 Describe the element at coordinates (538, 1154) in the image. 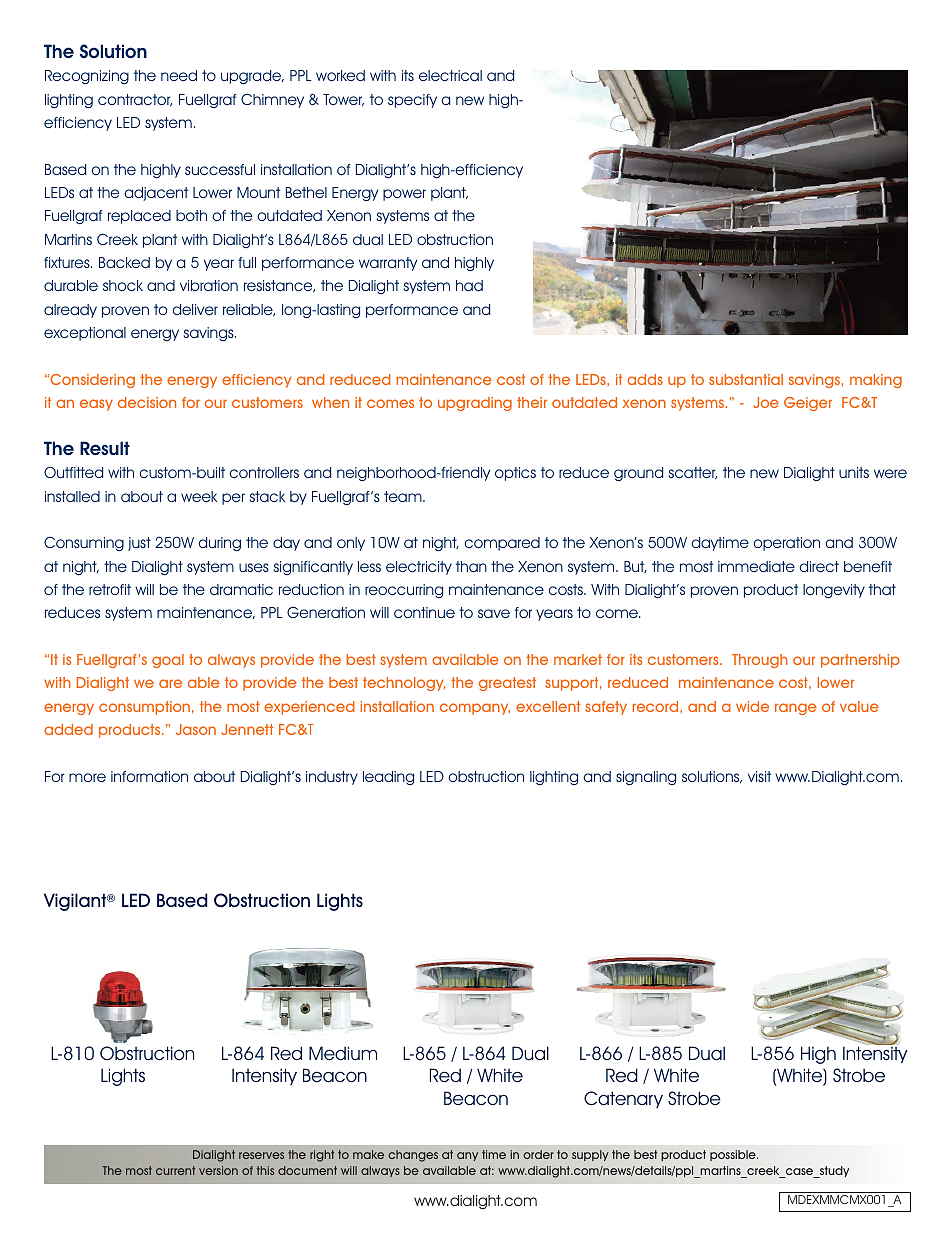

I see `order` at that location.
